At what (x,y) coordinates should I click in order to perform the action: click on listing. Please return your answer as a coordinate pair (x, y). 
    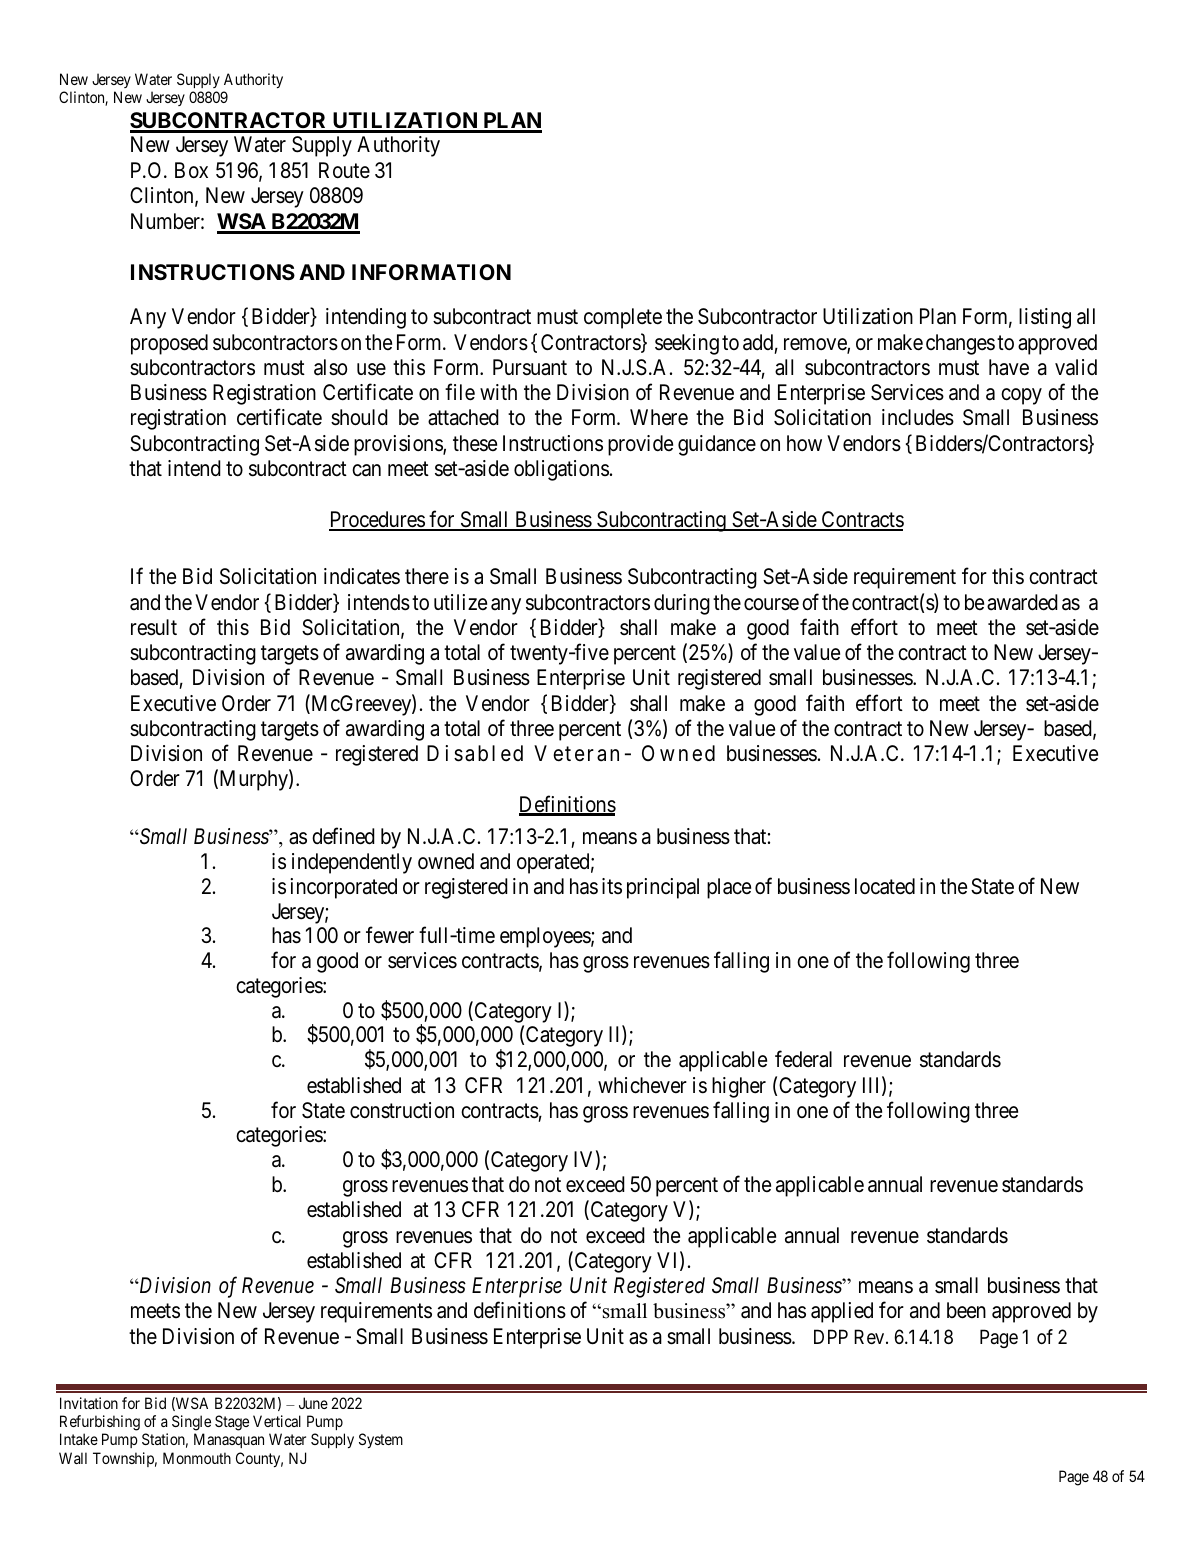
    Looking at the image, I should click on (1045, 318).
